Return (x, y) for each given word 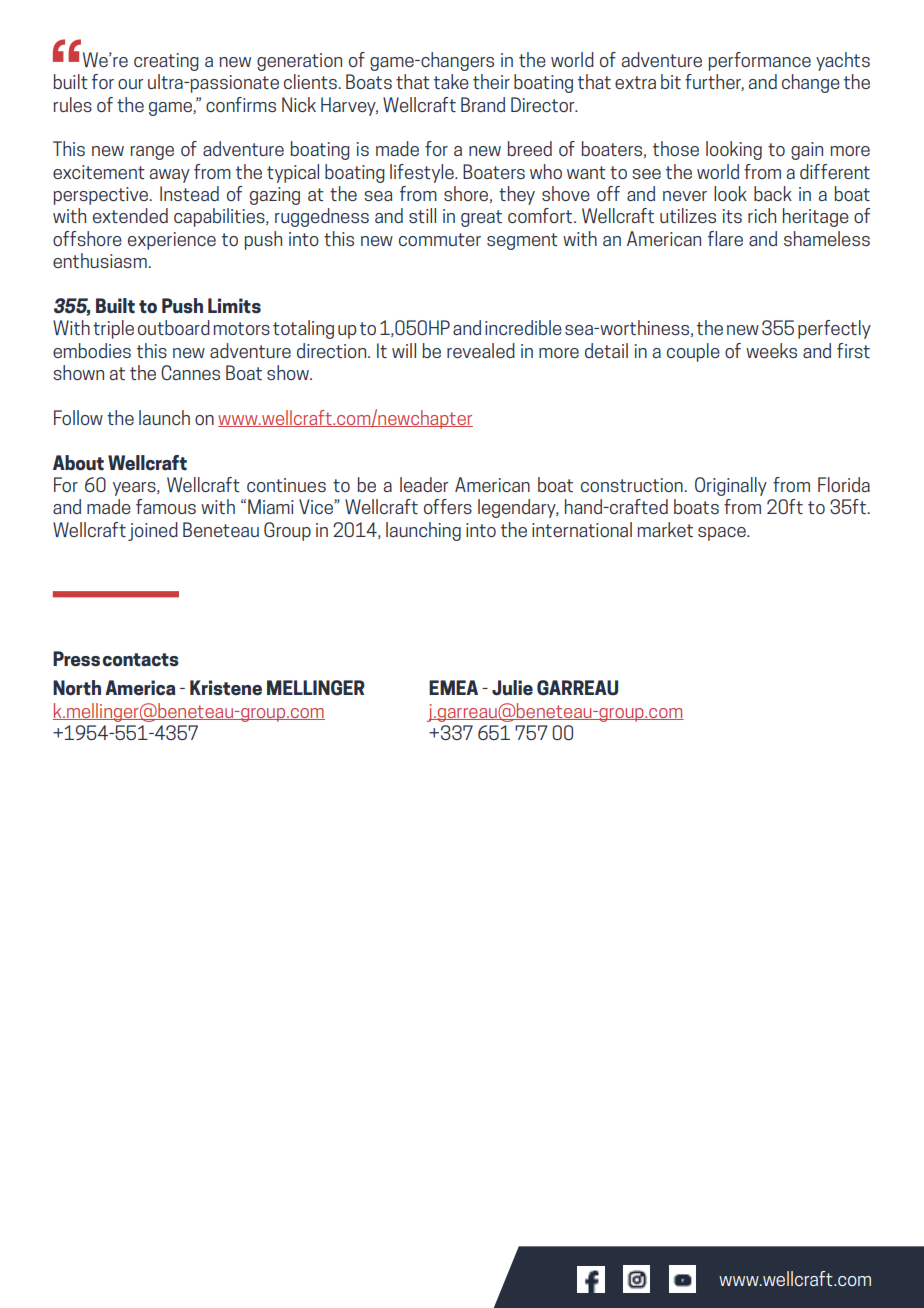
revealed (481, 350)
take (451, 81)
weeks (771, 350)
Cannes (190, 372)
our (130, 84)
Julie (512, 688)
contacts (141, 660)
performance (759, 61)
